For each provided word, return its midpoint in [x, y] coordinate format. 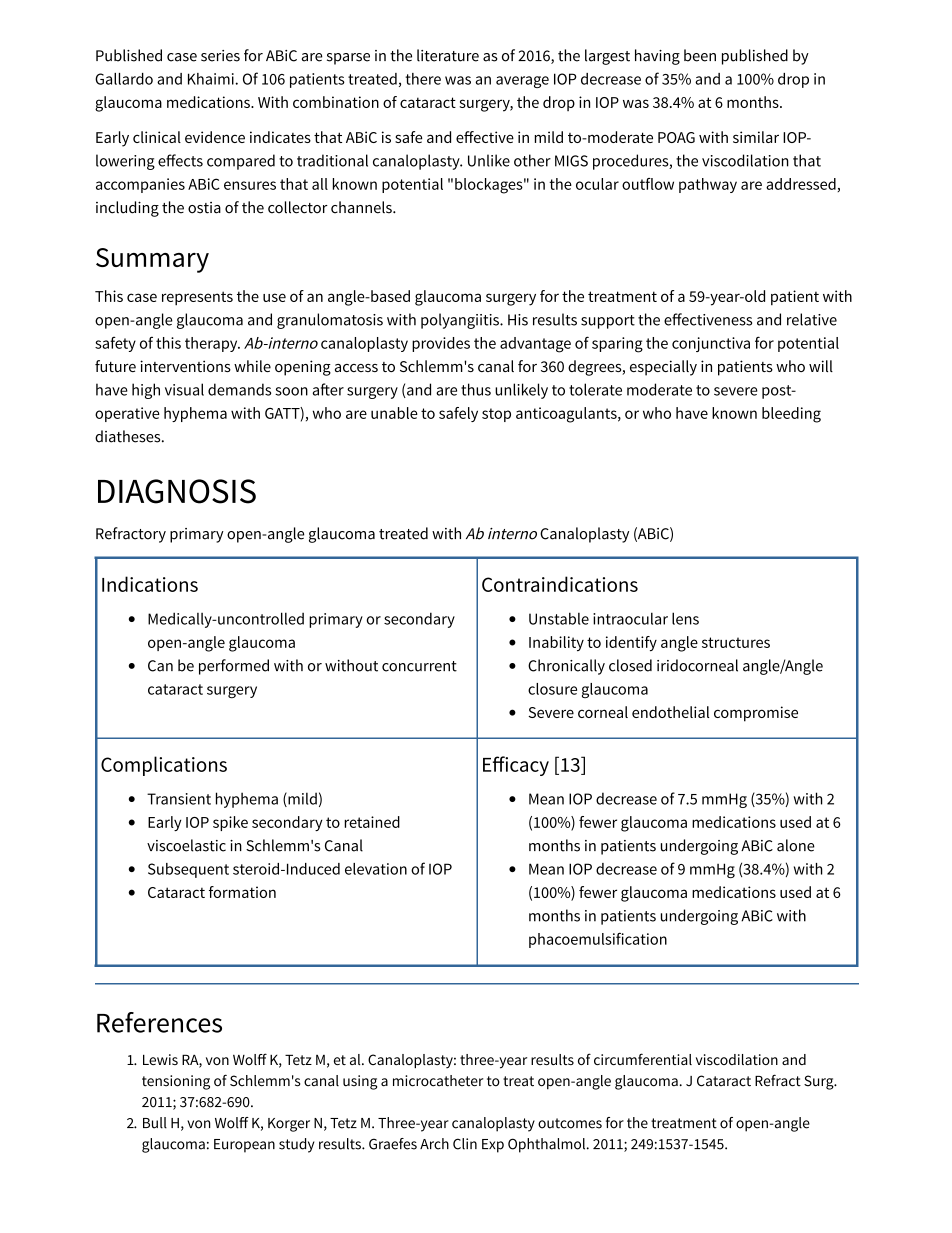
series [220, 56]
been [700, 55]
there [423, 79]
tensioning [176, 1082]
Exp [493, 1146]
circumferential [643, 1059]
